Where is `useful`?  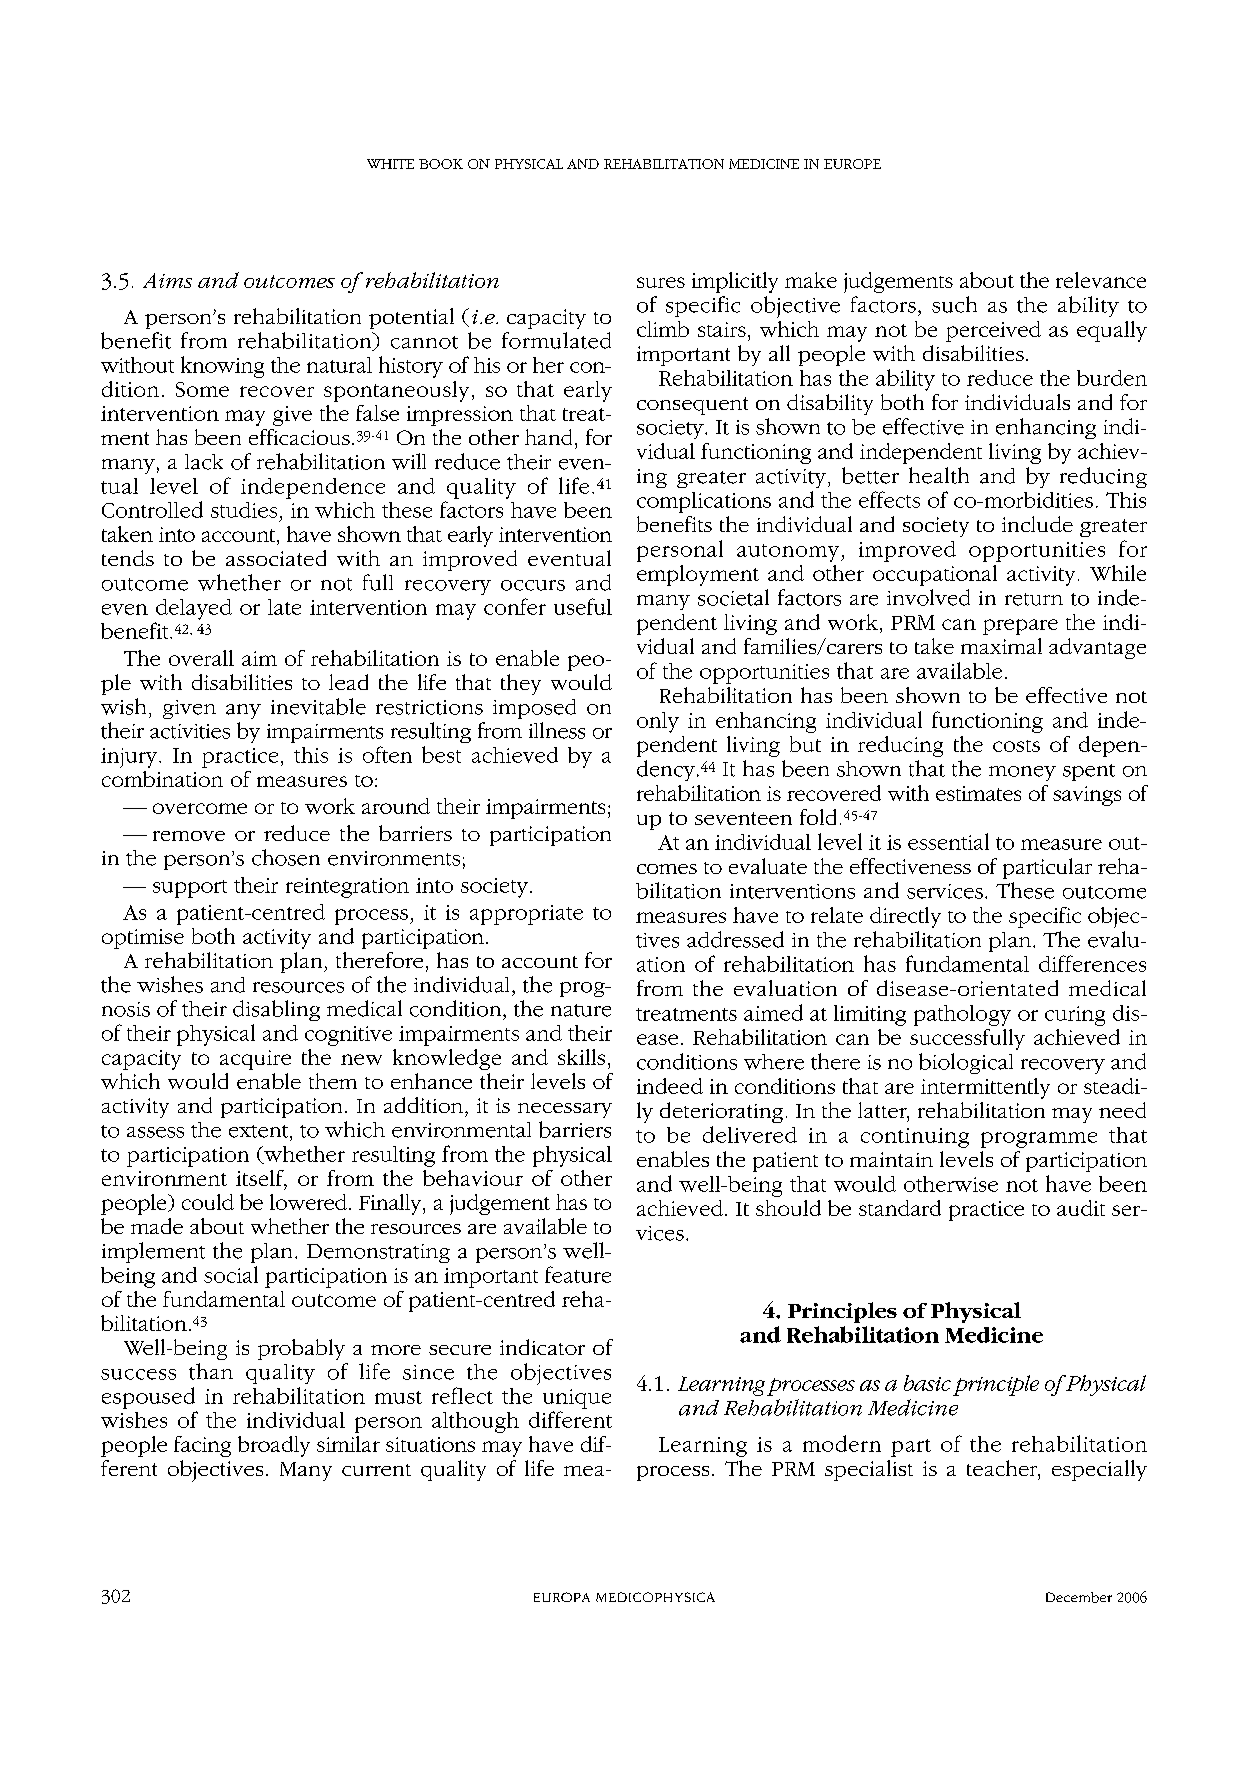
useful is located at coordinates (583, 606).
